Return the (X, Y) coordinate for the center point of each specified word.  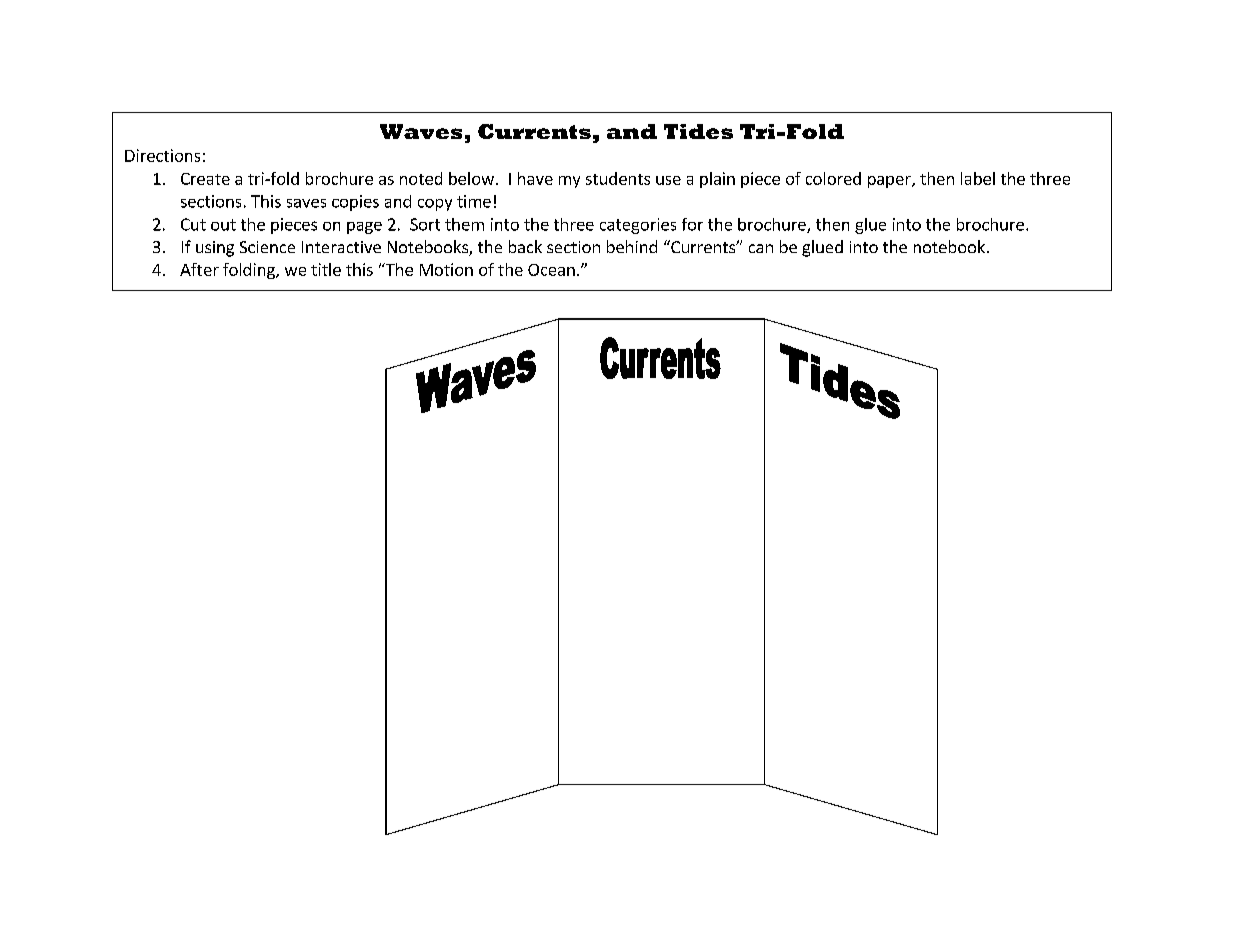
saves (306, 203)
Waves (421, 131)
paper (890, 182)
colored (833, 178)
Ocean (551, 270)
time (474, 201)
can (761, 248)
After (199, 269)
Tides (698, 131)
